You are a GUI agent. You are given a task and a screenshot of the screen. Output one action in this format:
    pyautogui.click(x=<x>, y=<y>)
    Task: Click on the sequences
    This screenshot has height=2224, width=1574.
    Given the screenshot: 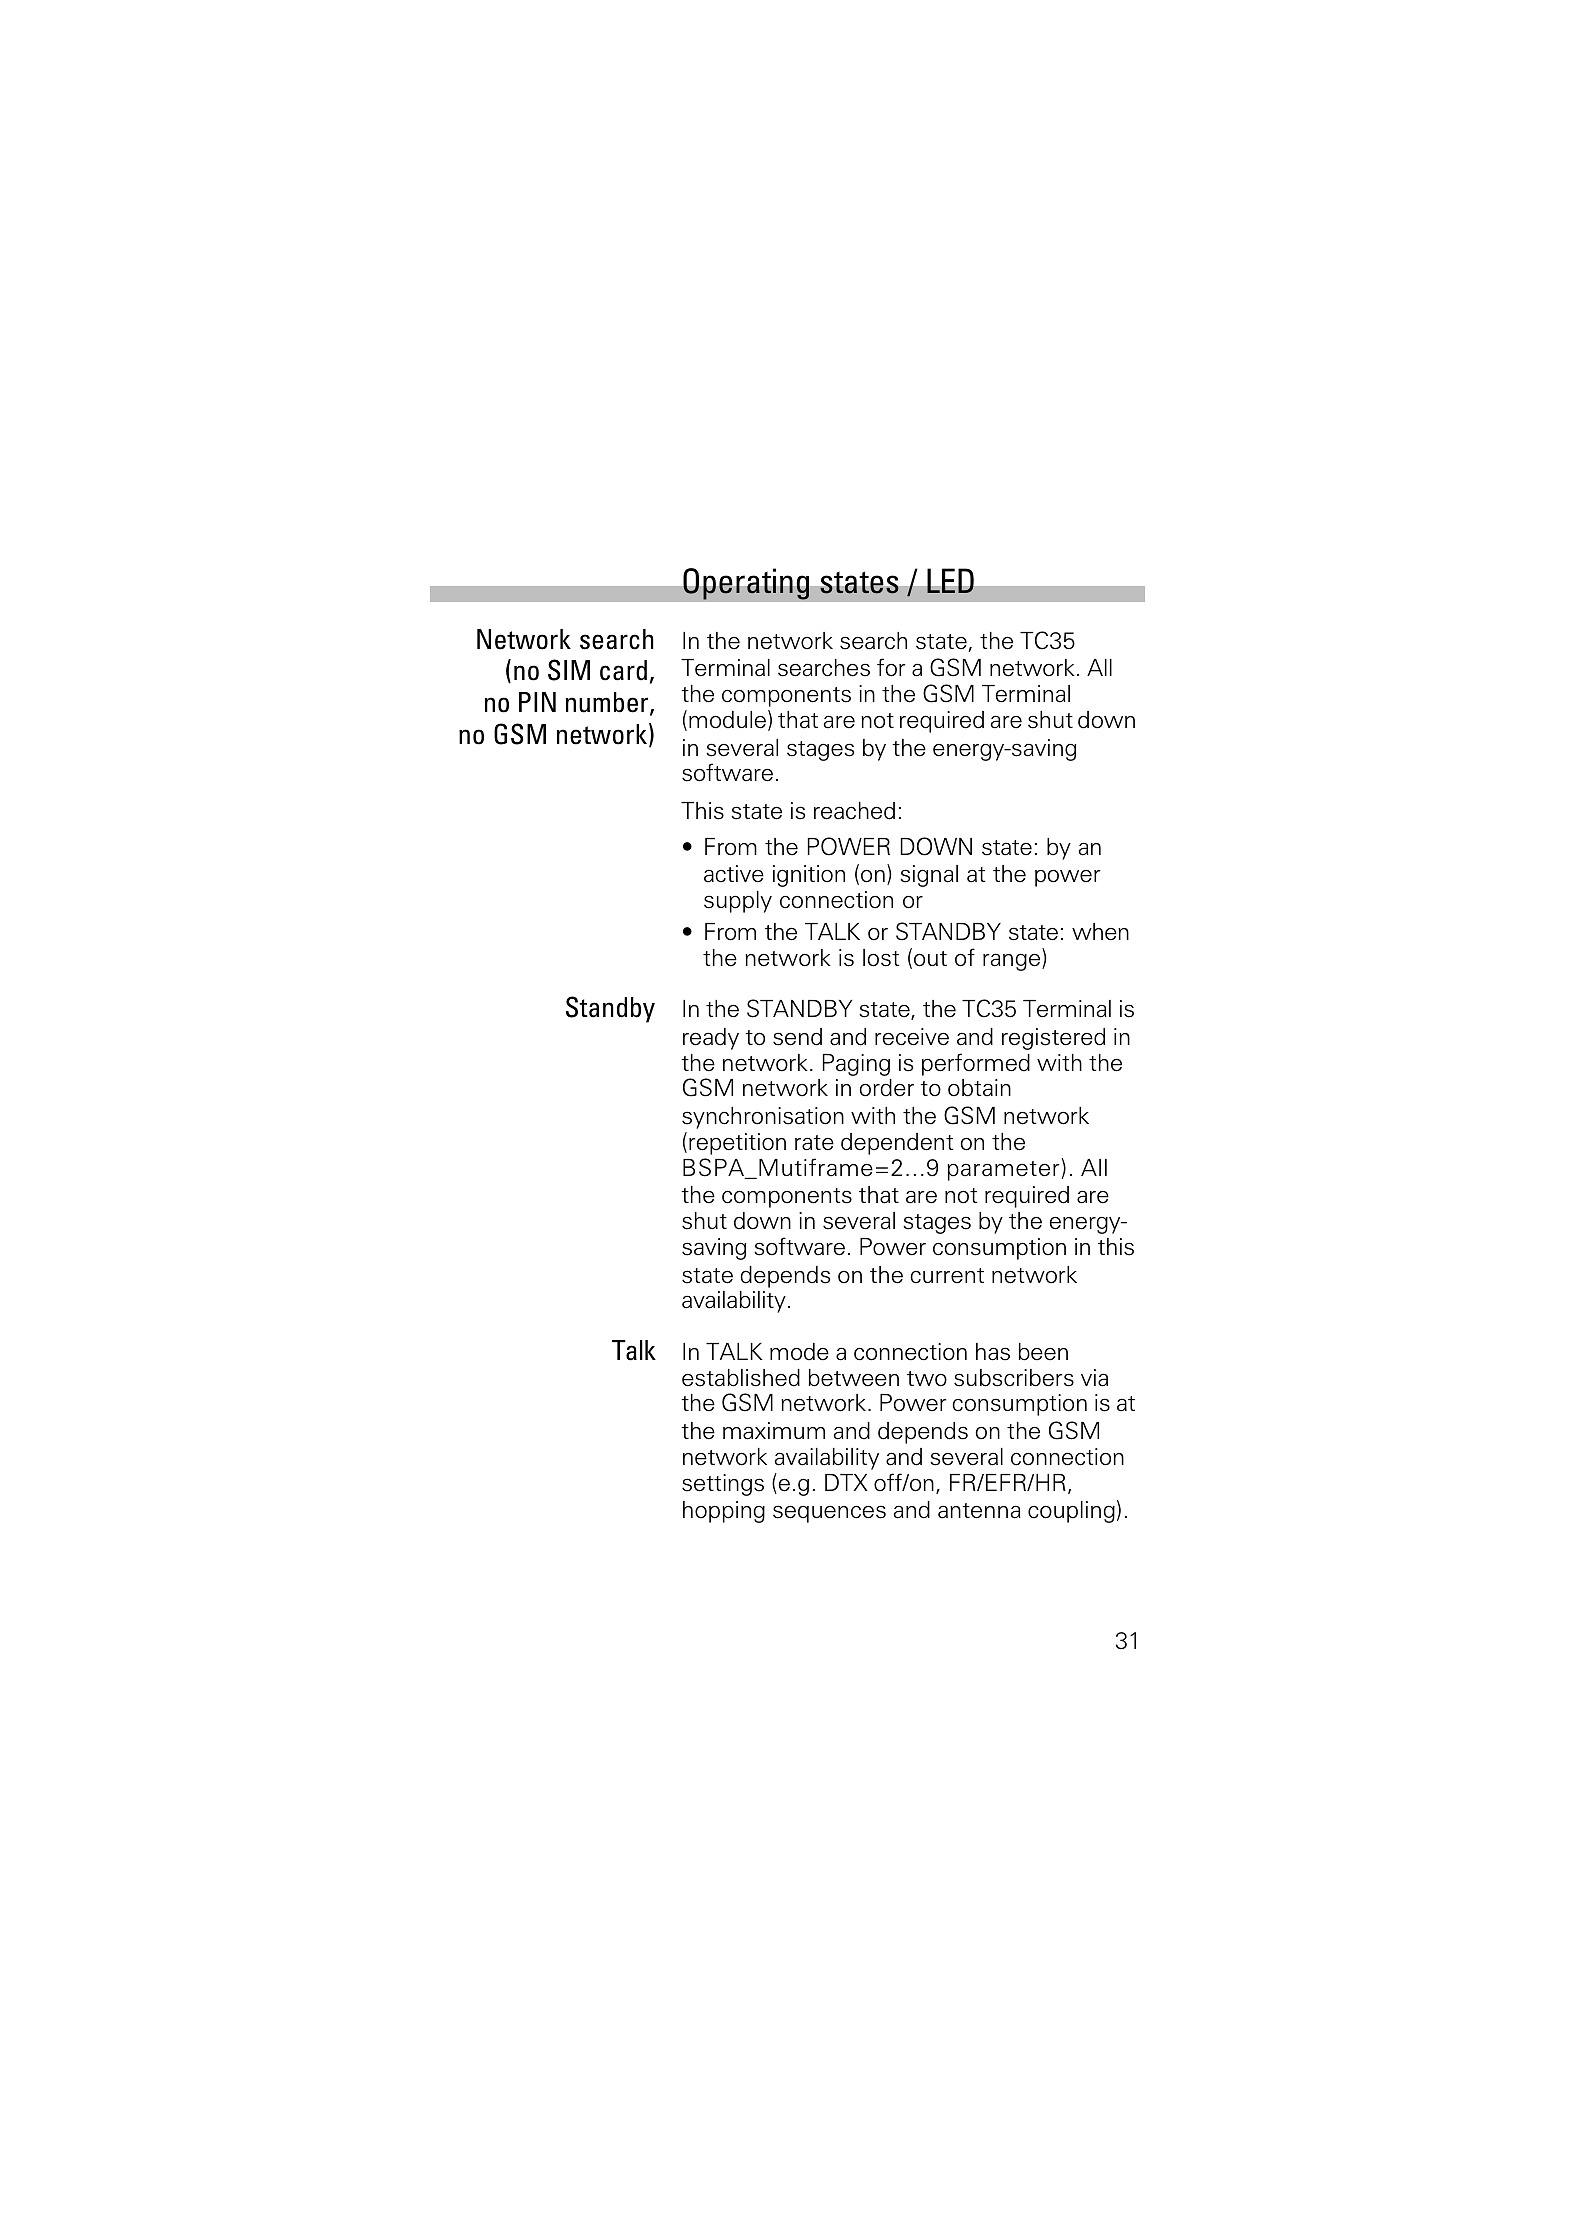 What is the action you would take?
    pyautogui.click(x=829, y=1514)
